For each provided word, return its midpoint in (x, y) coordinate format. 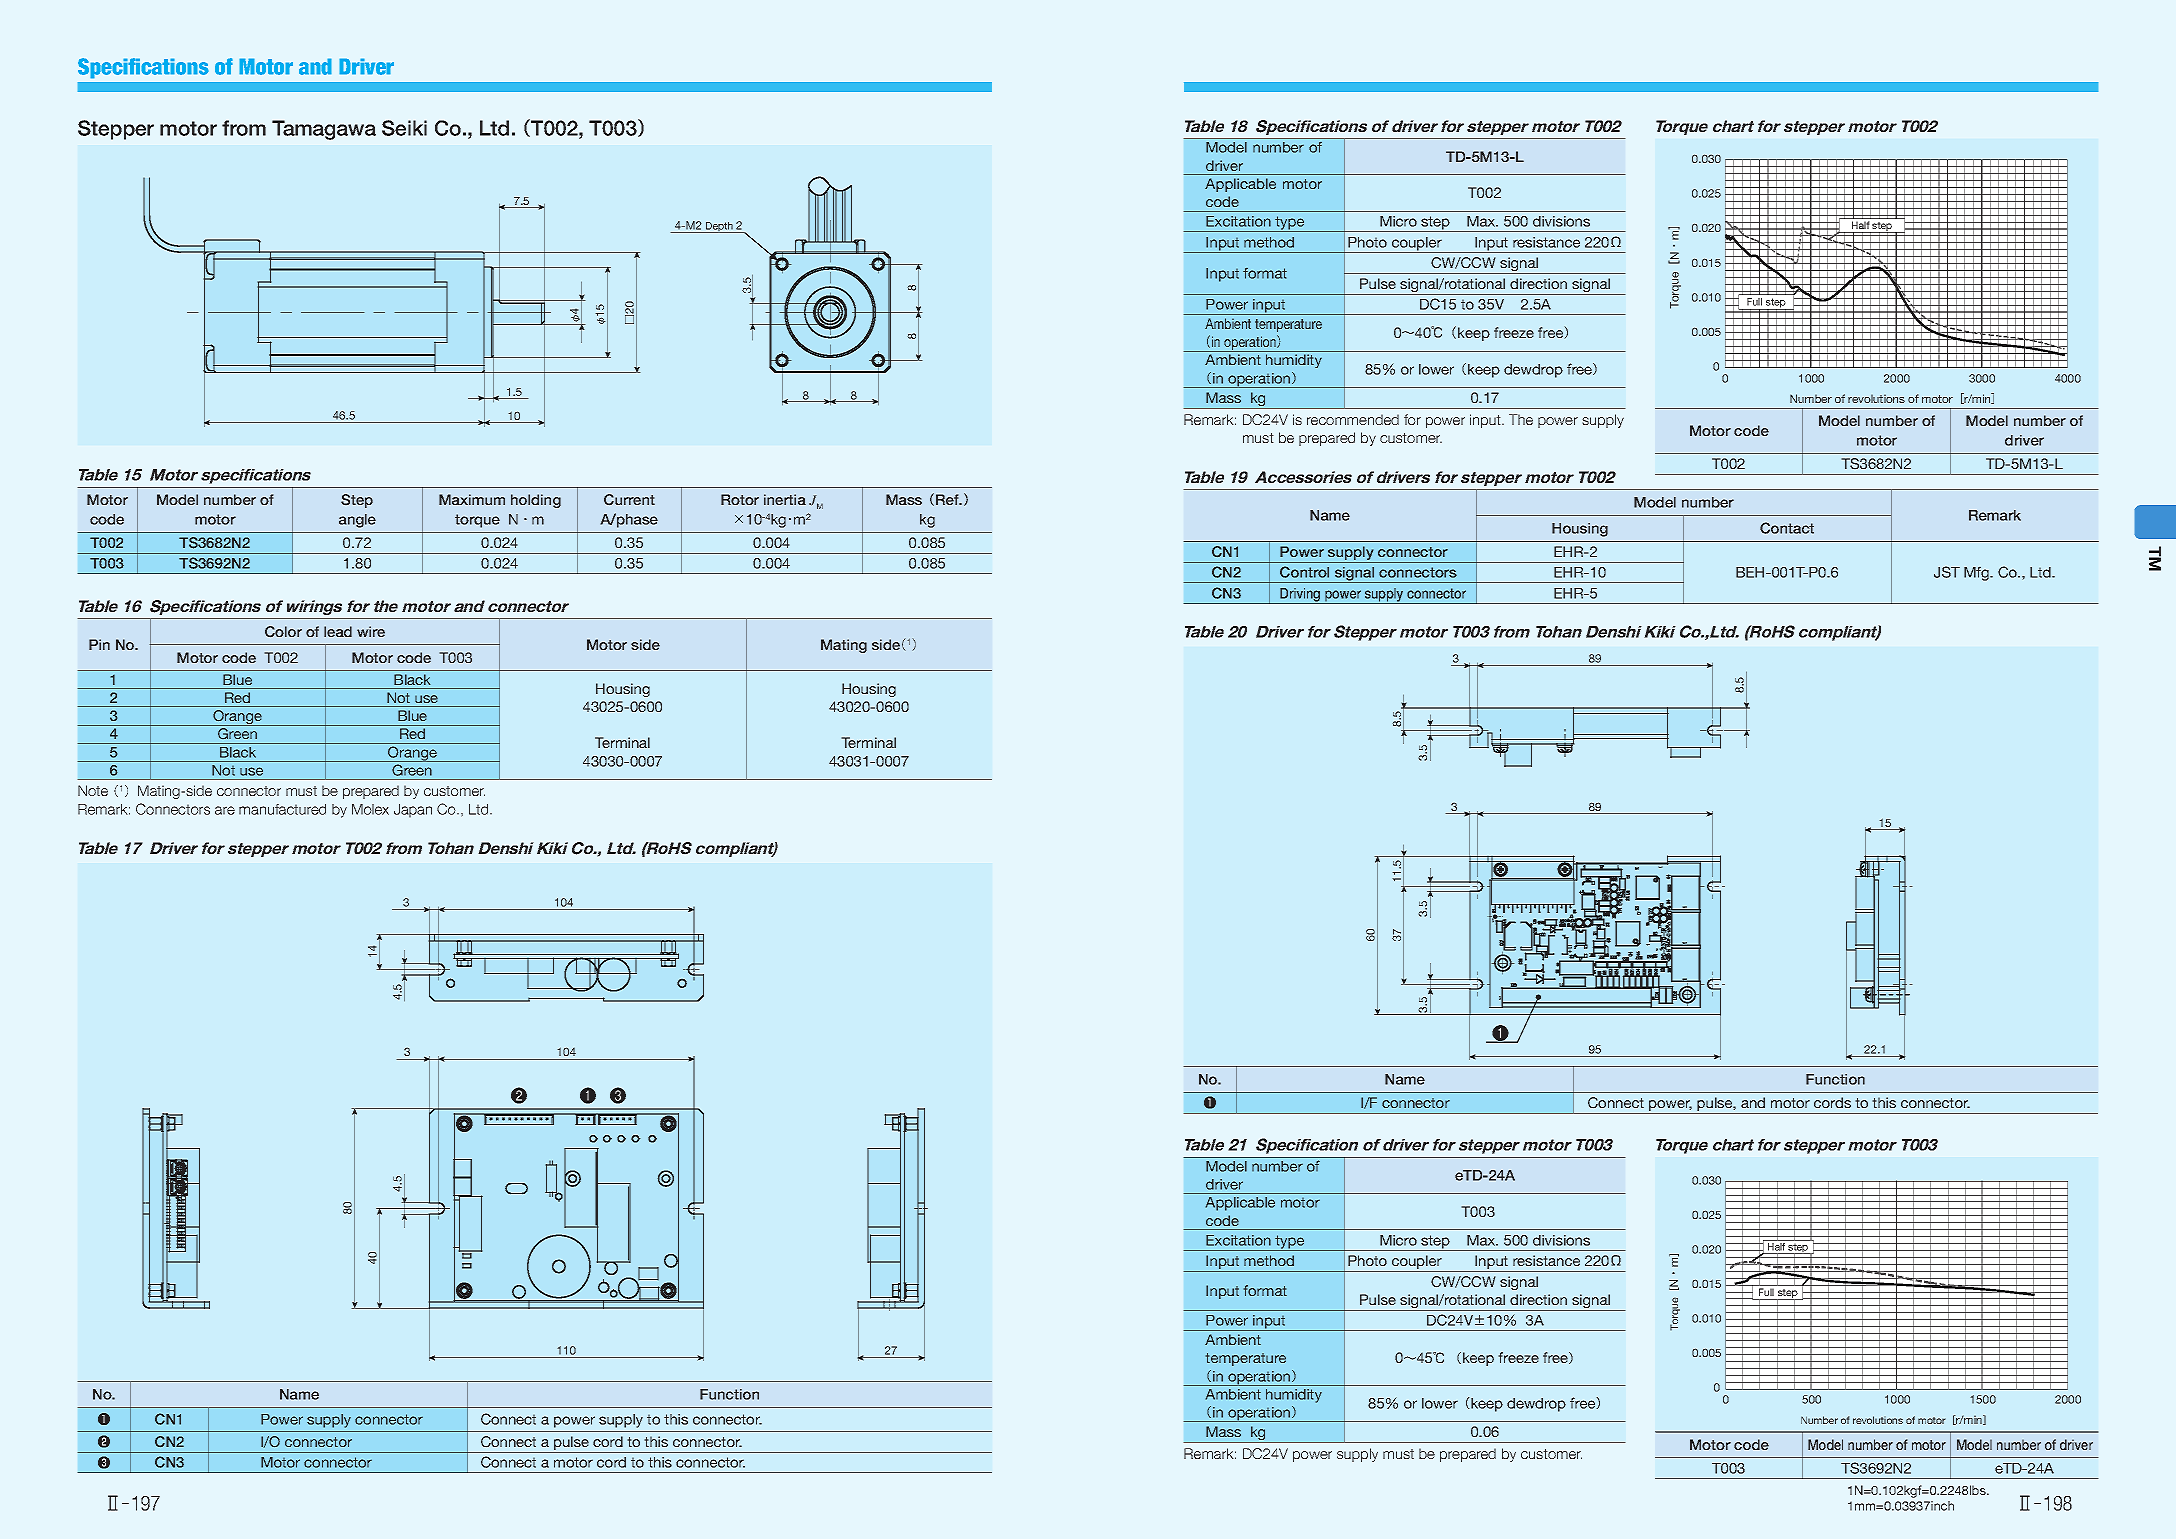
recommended (1353, 419)
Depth (719, 227)
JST (1947, 572)
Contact (1787, 528)
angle (357, 521)
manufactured (282, 809)
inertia (785, 499)
